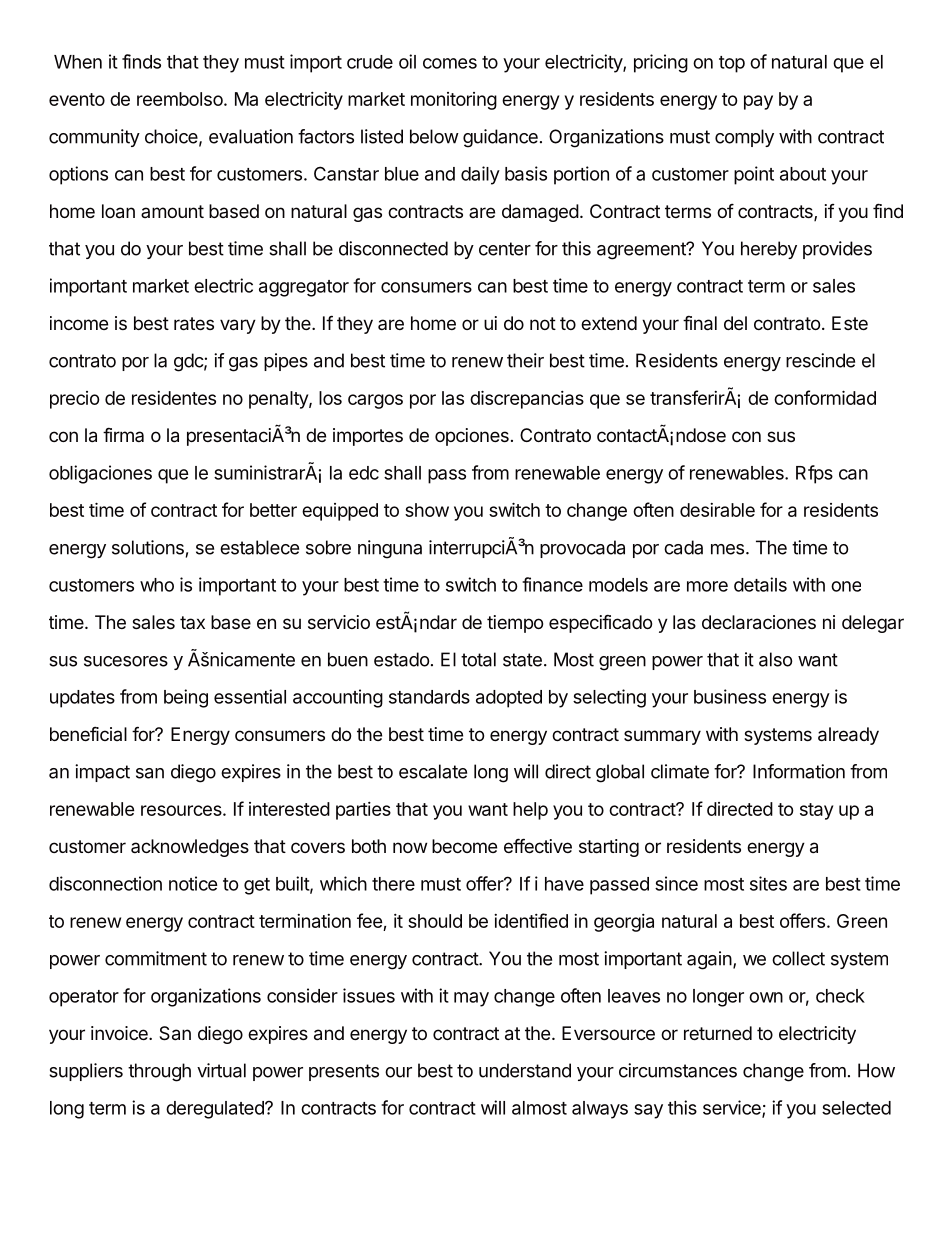 The width and height of the screenshot is (952, 1233). Describe the element at coordinates (515, 624) in the screenshot. I see `tiempo` at that location.
